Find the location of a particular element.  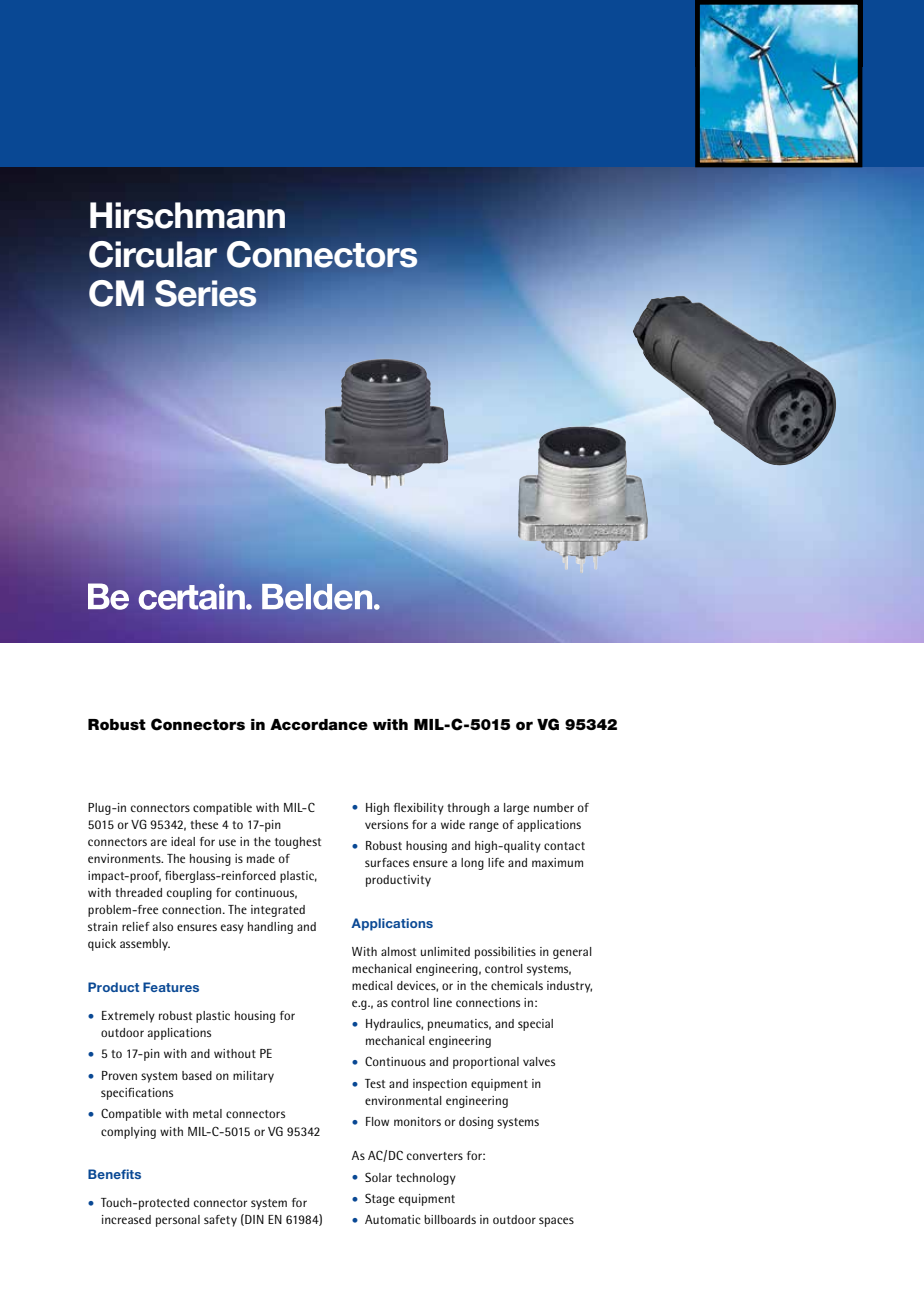

flexibility is located at coordinates (419, 809).
